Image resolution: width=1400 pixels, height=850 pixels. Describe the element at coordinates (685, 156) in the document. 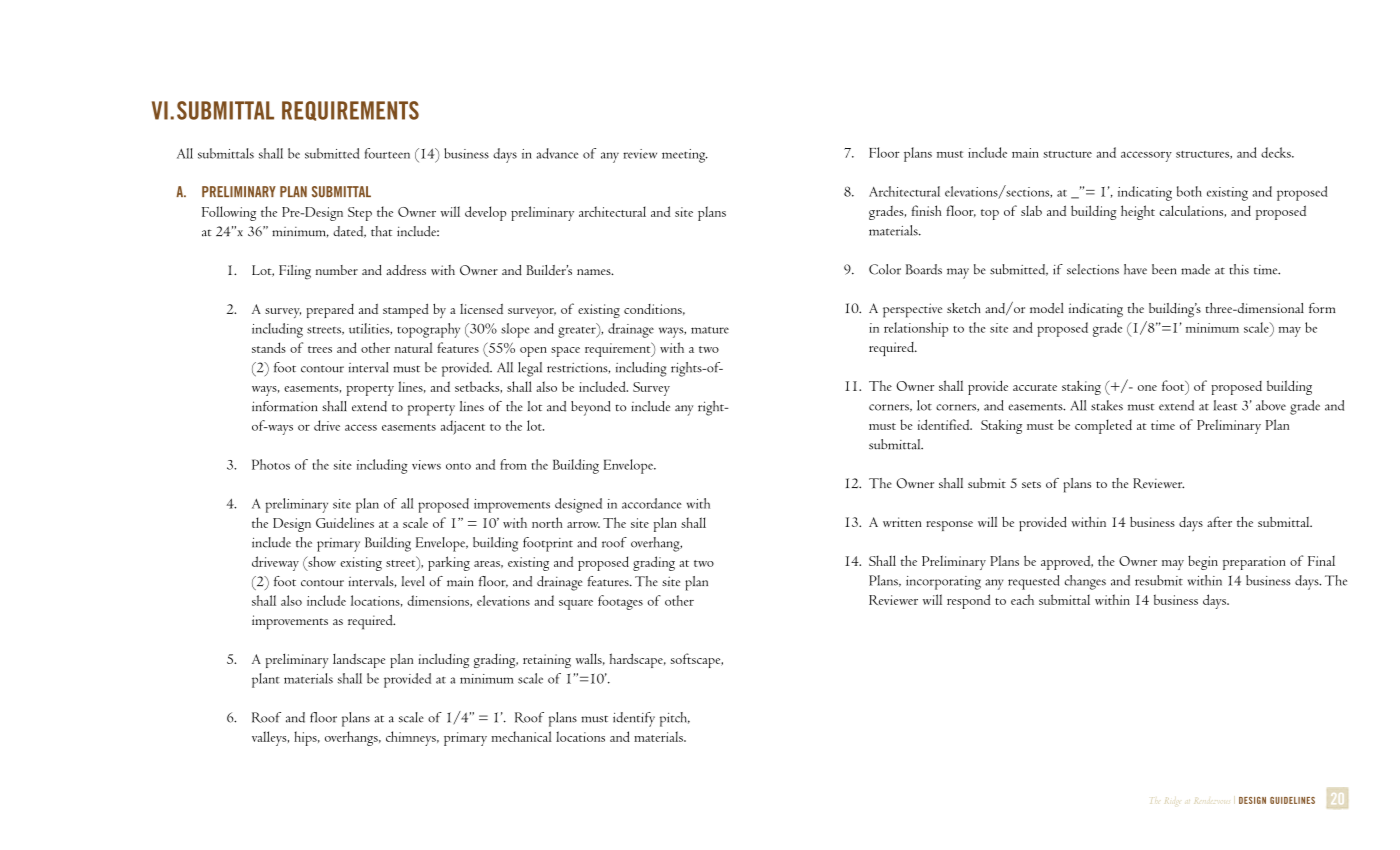

I see `meeting` at that location.
